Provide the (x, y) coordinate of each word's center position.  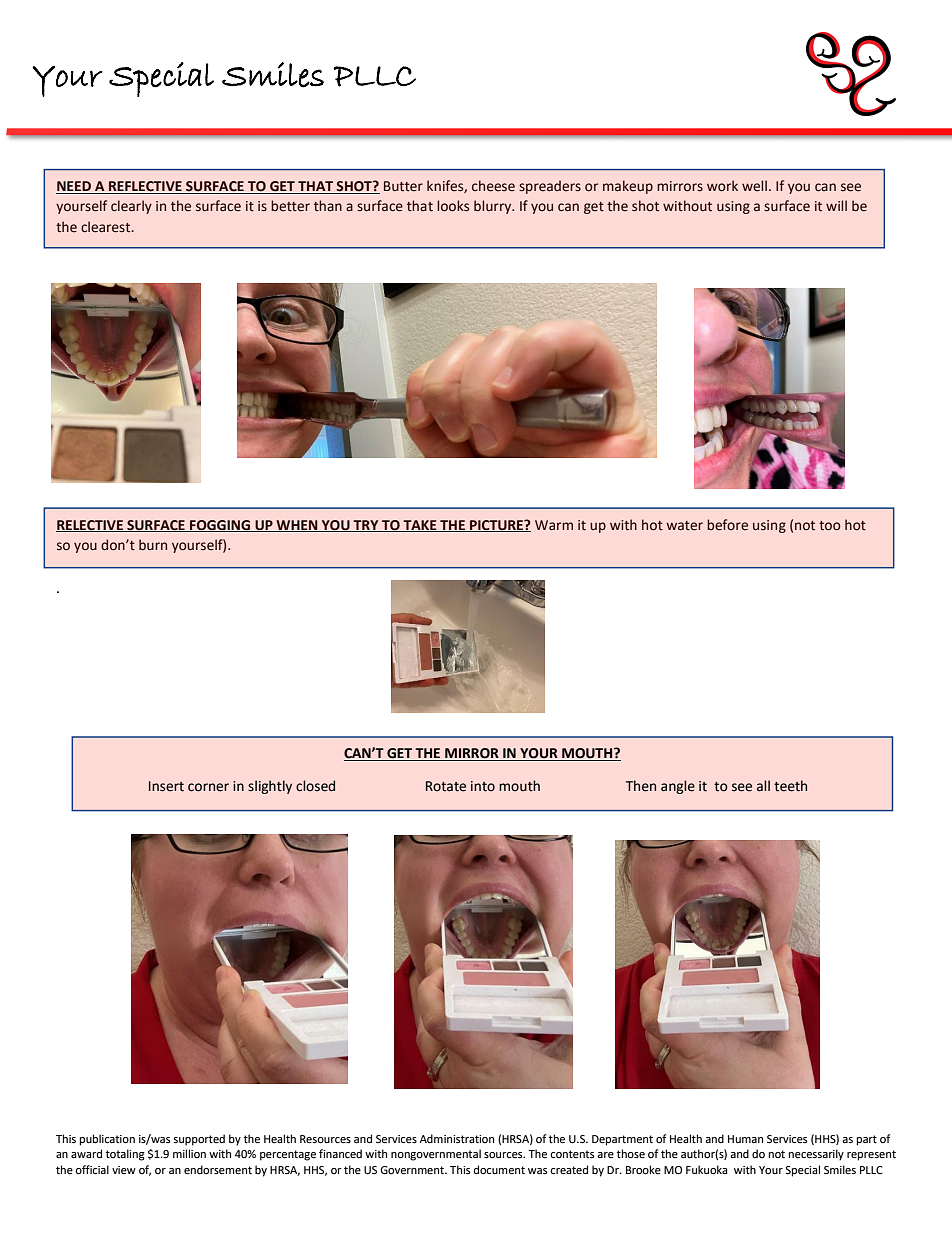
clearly (131, 207)
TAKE (420, 526)
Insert (166, 786)
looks (453, 206)
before (727, 525)
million (189, 1153)
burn (153, 544)
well (754, 186)
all (763, 786)
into (483, 786)
